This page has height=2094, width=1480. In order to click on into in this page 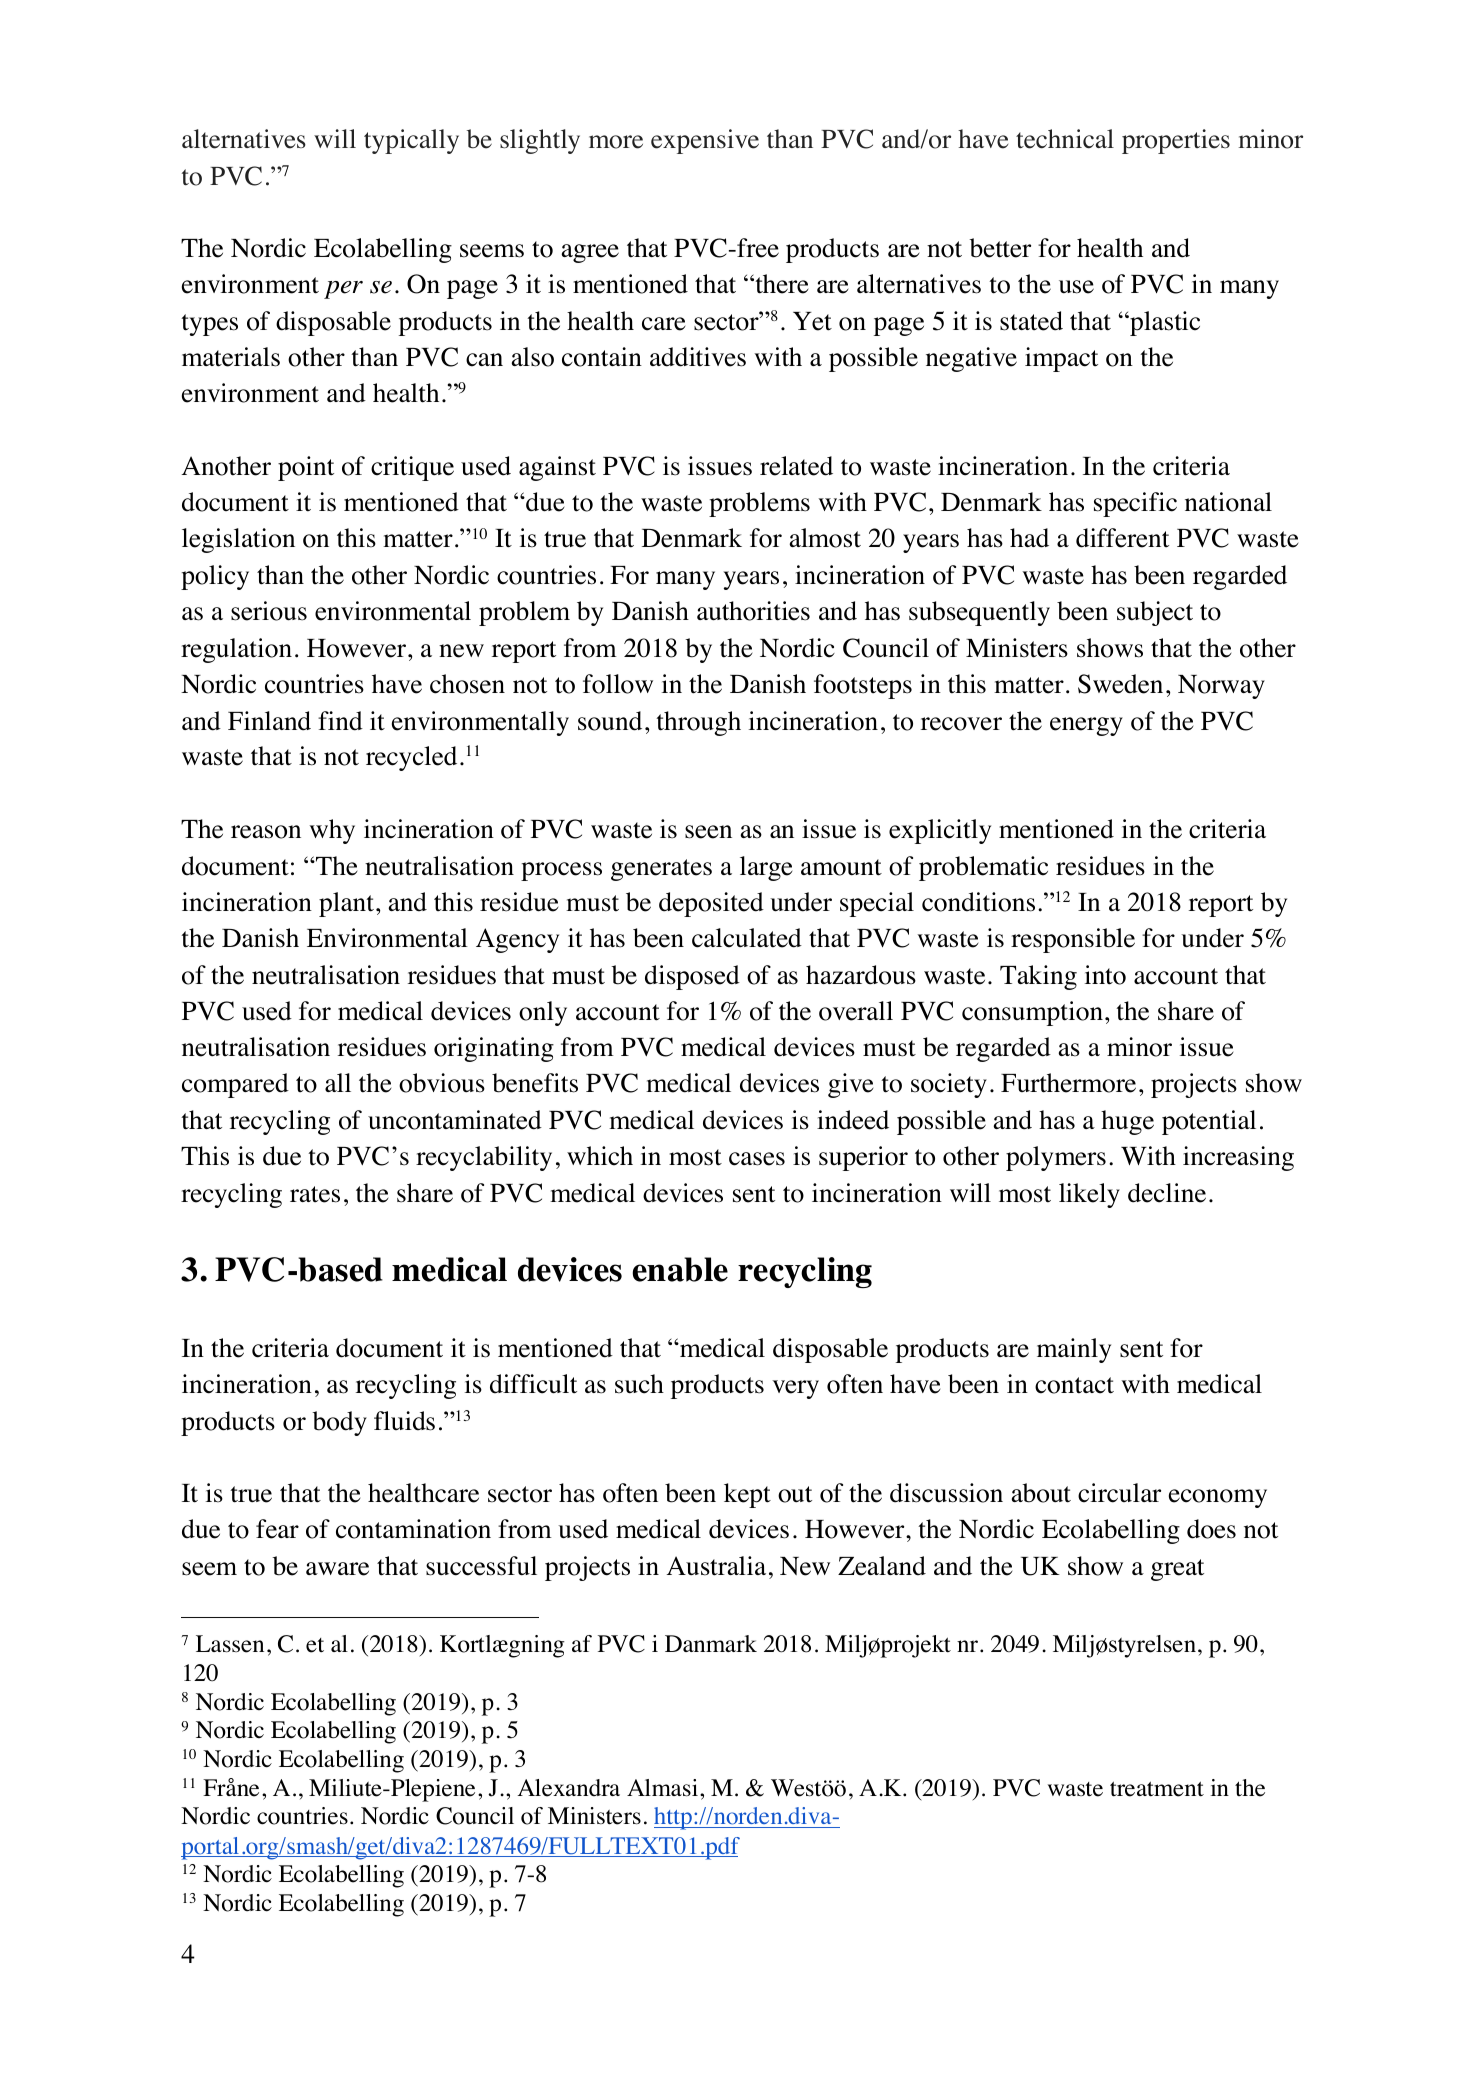, I will do `click(1105, 975)`.
